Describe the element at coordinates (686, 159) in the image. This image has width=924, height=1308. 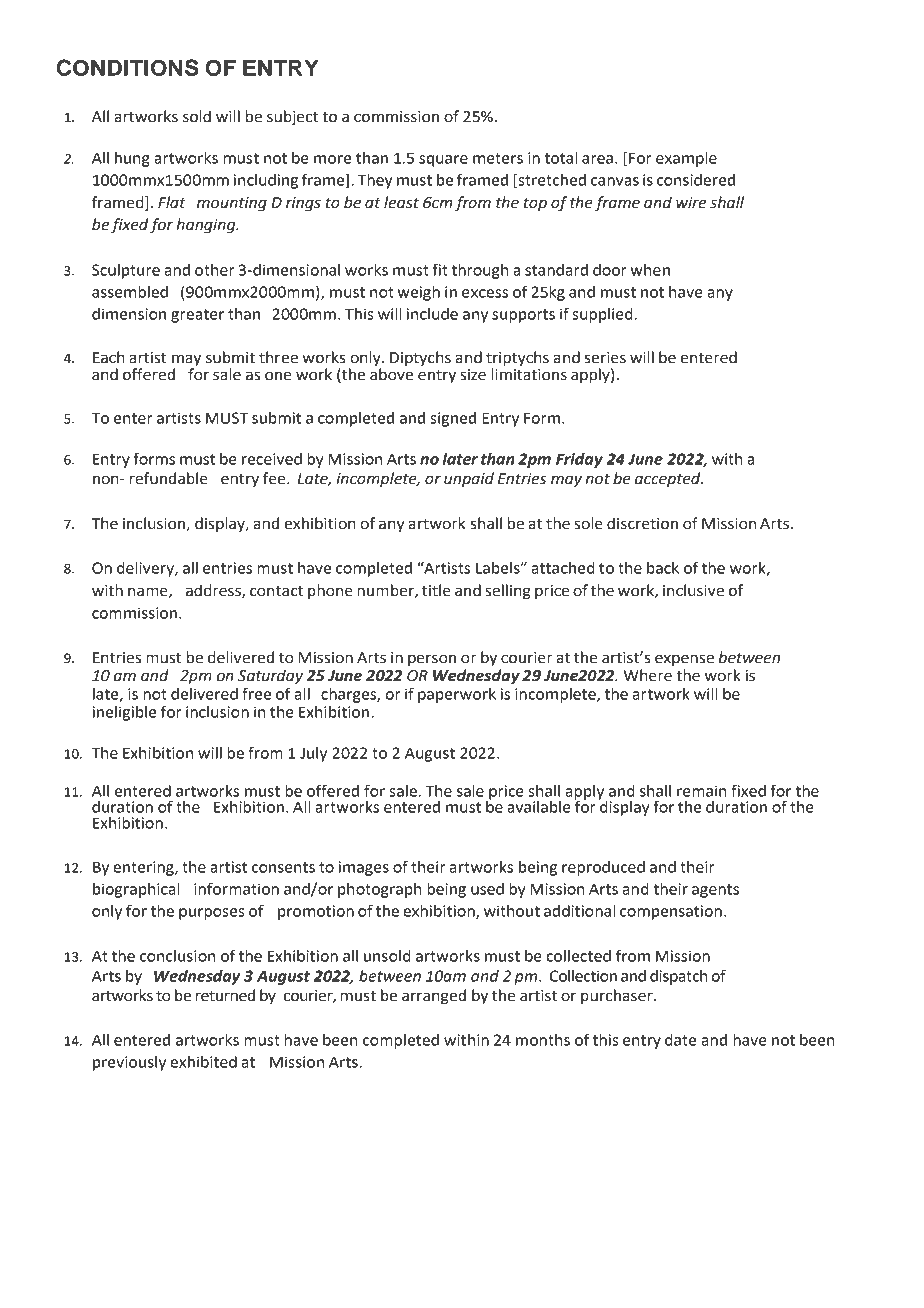
I see `example` at that location.
